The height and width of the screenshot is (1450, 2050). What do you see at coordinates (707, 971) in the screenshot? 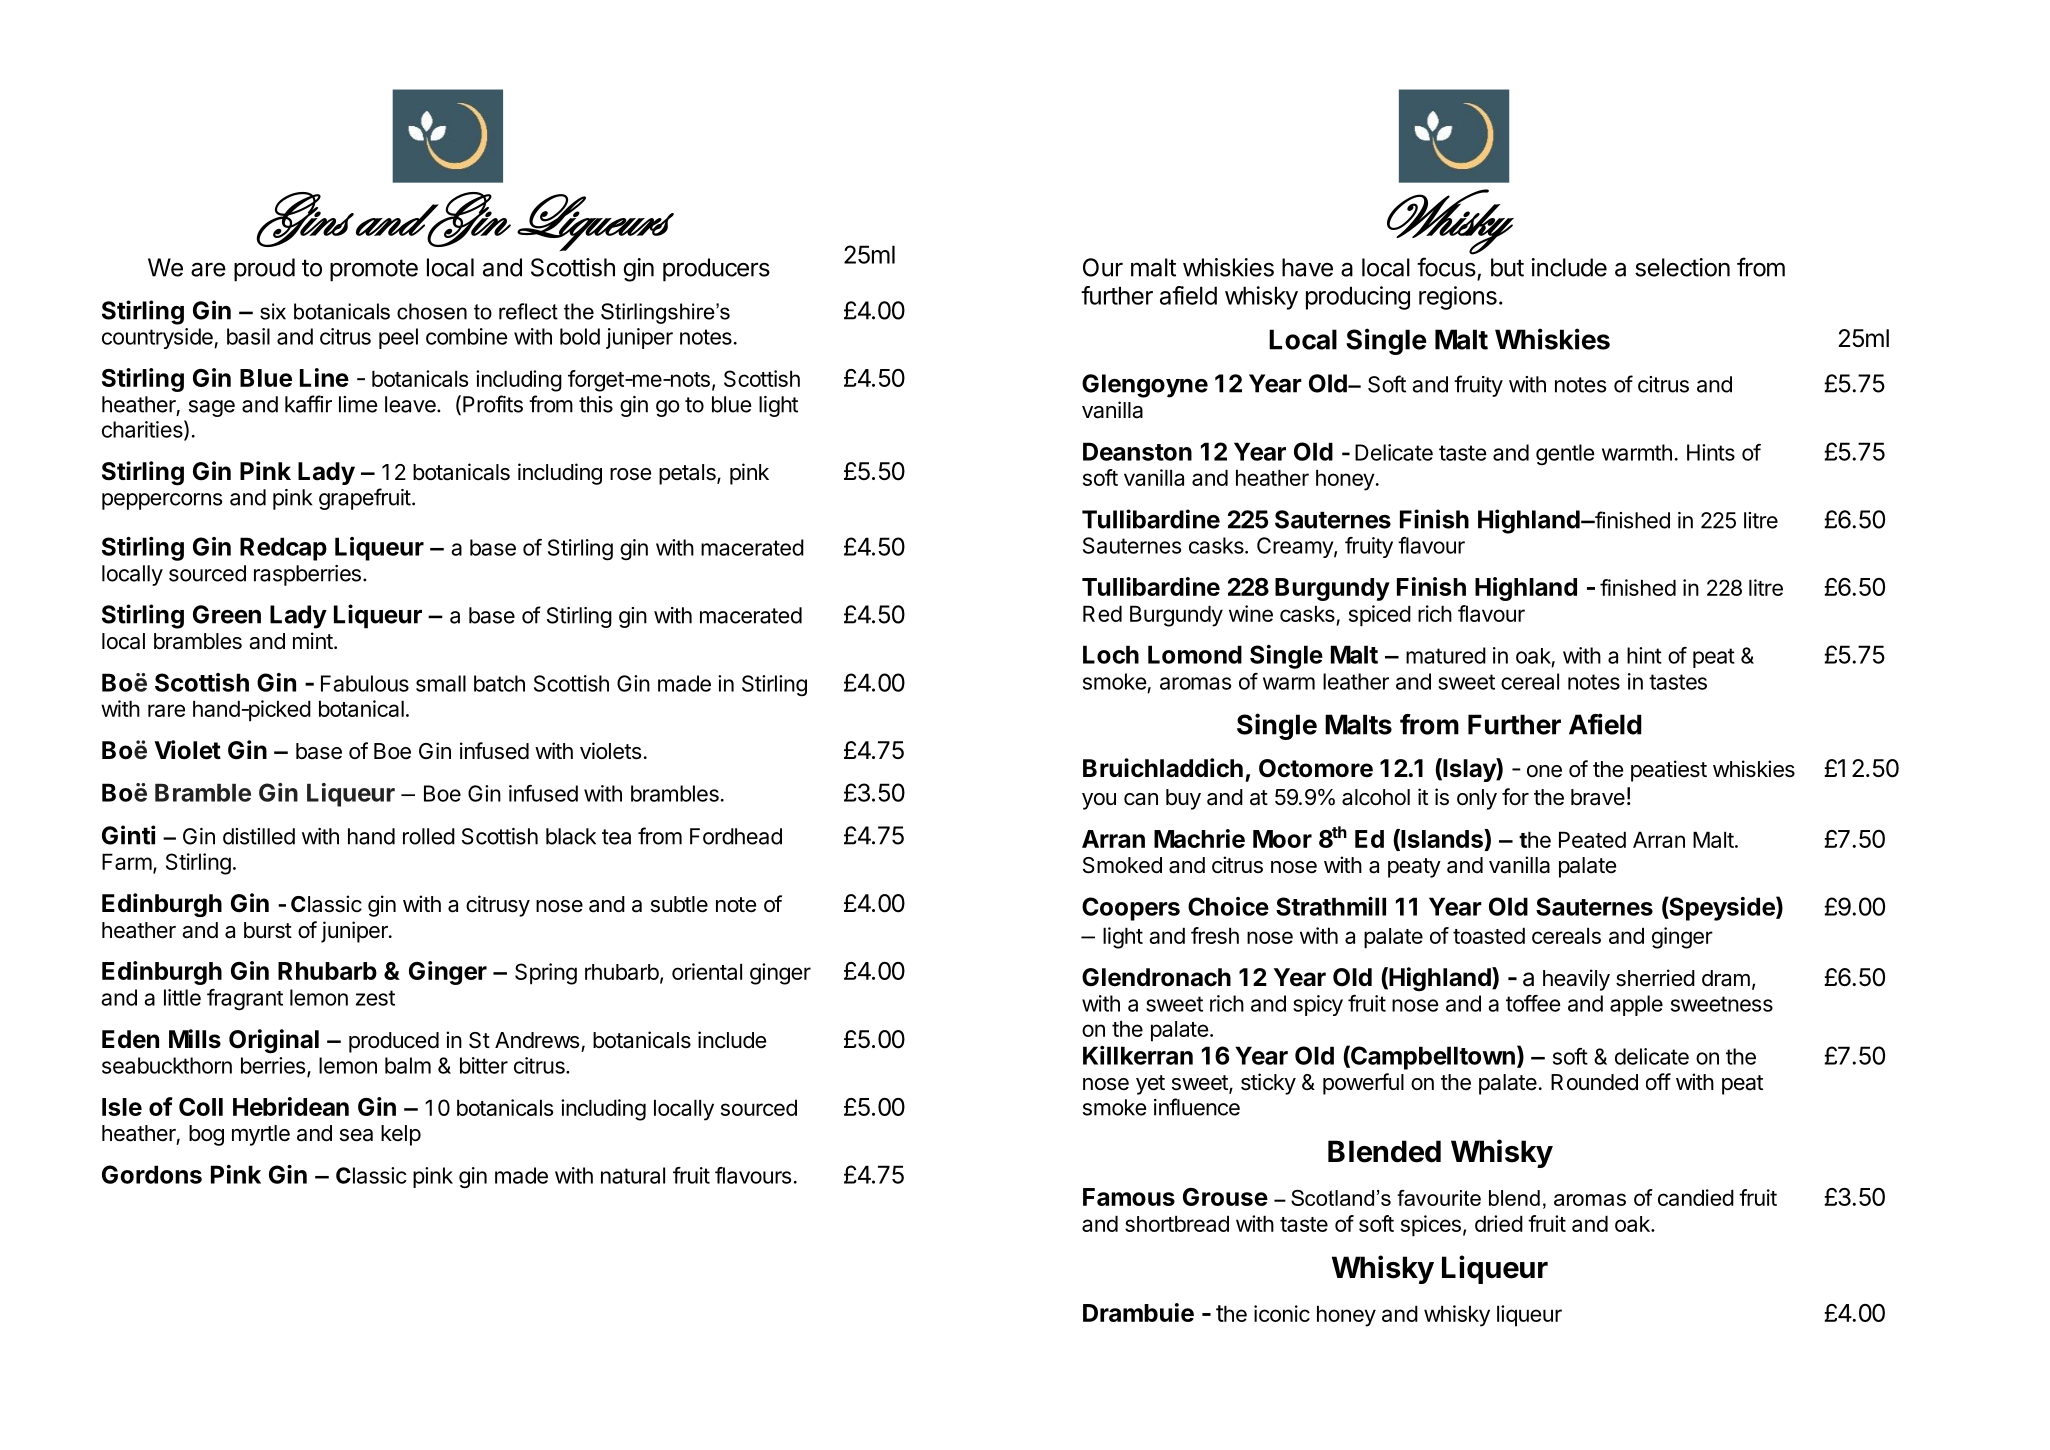
I see `oriental` at bounding box center [707, 971].
